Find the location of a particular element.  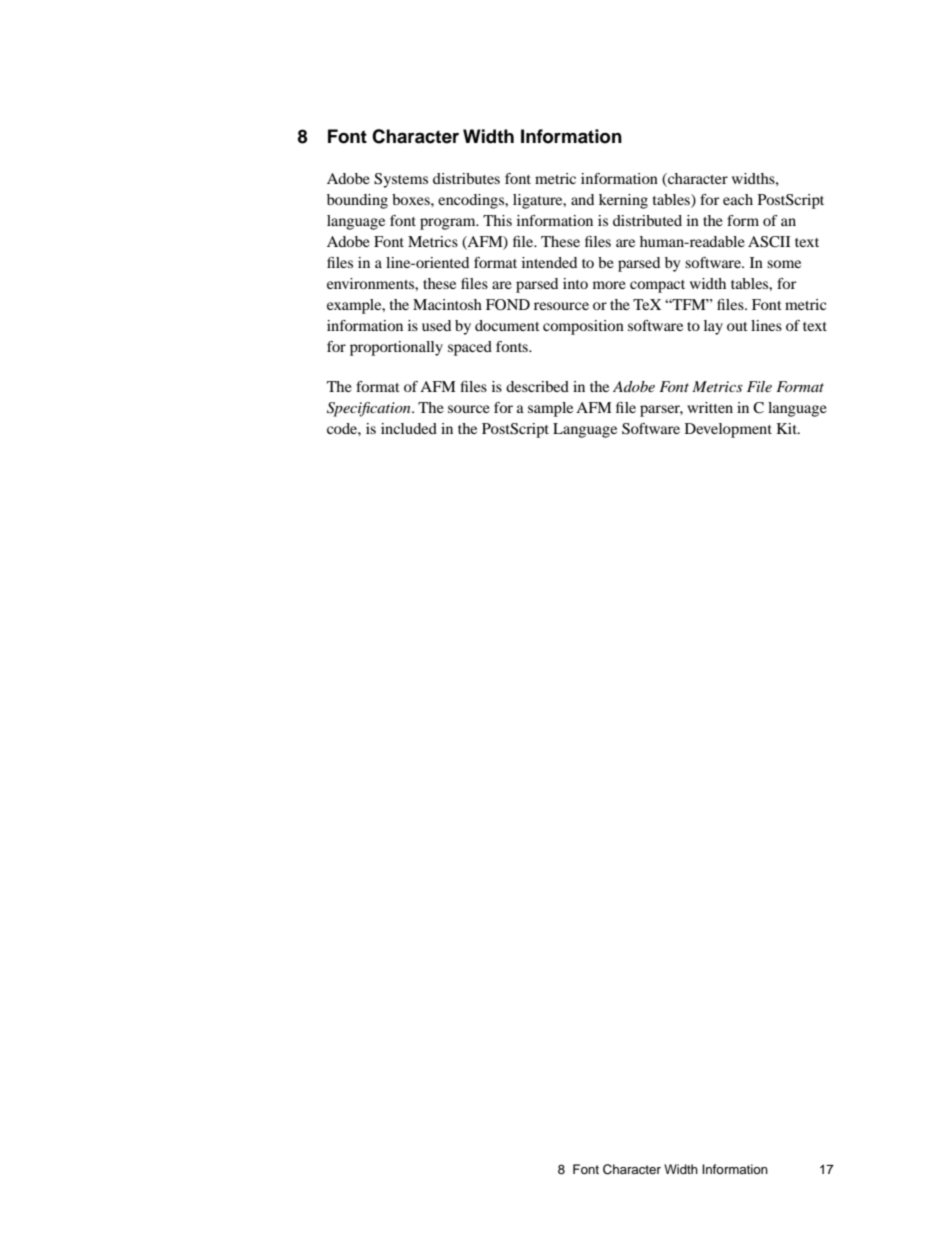

intended is located at coordinates (549, 262).
